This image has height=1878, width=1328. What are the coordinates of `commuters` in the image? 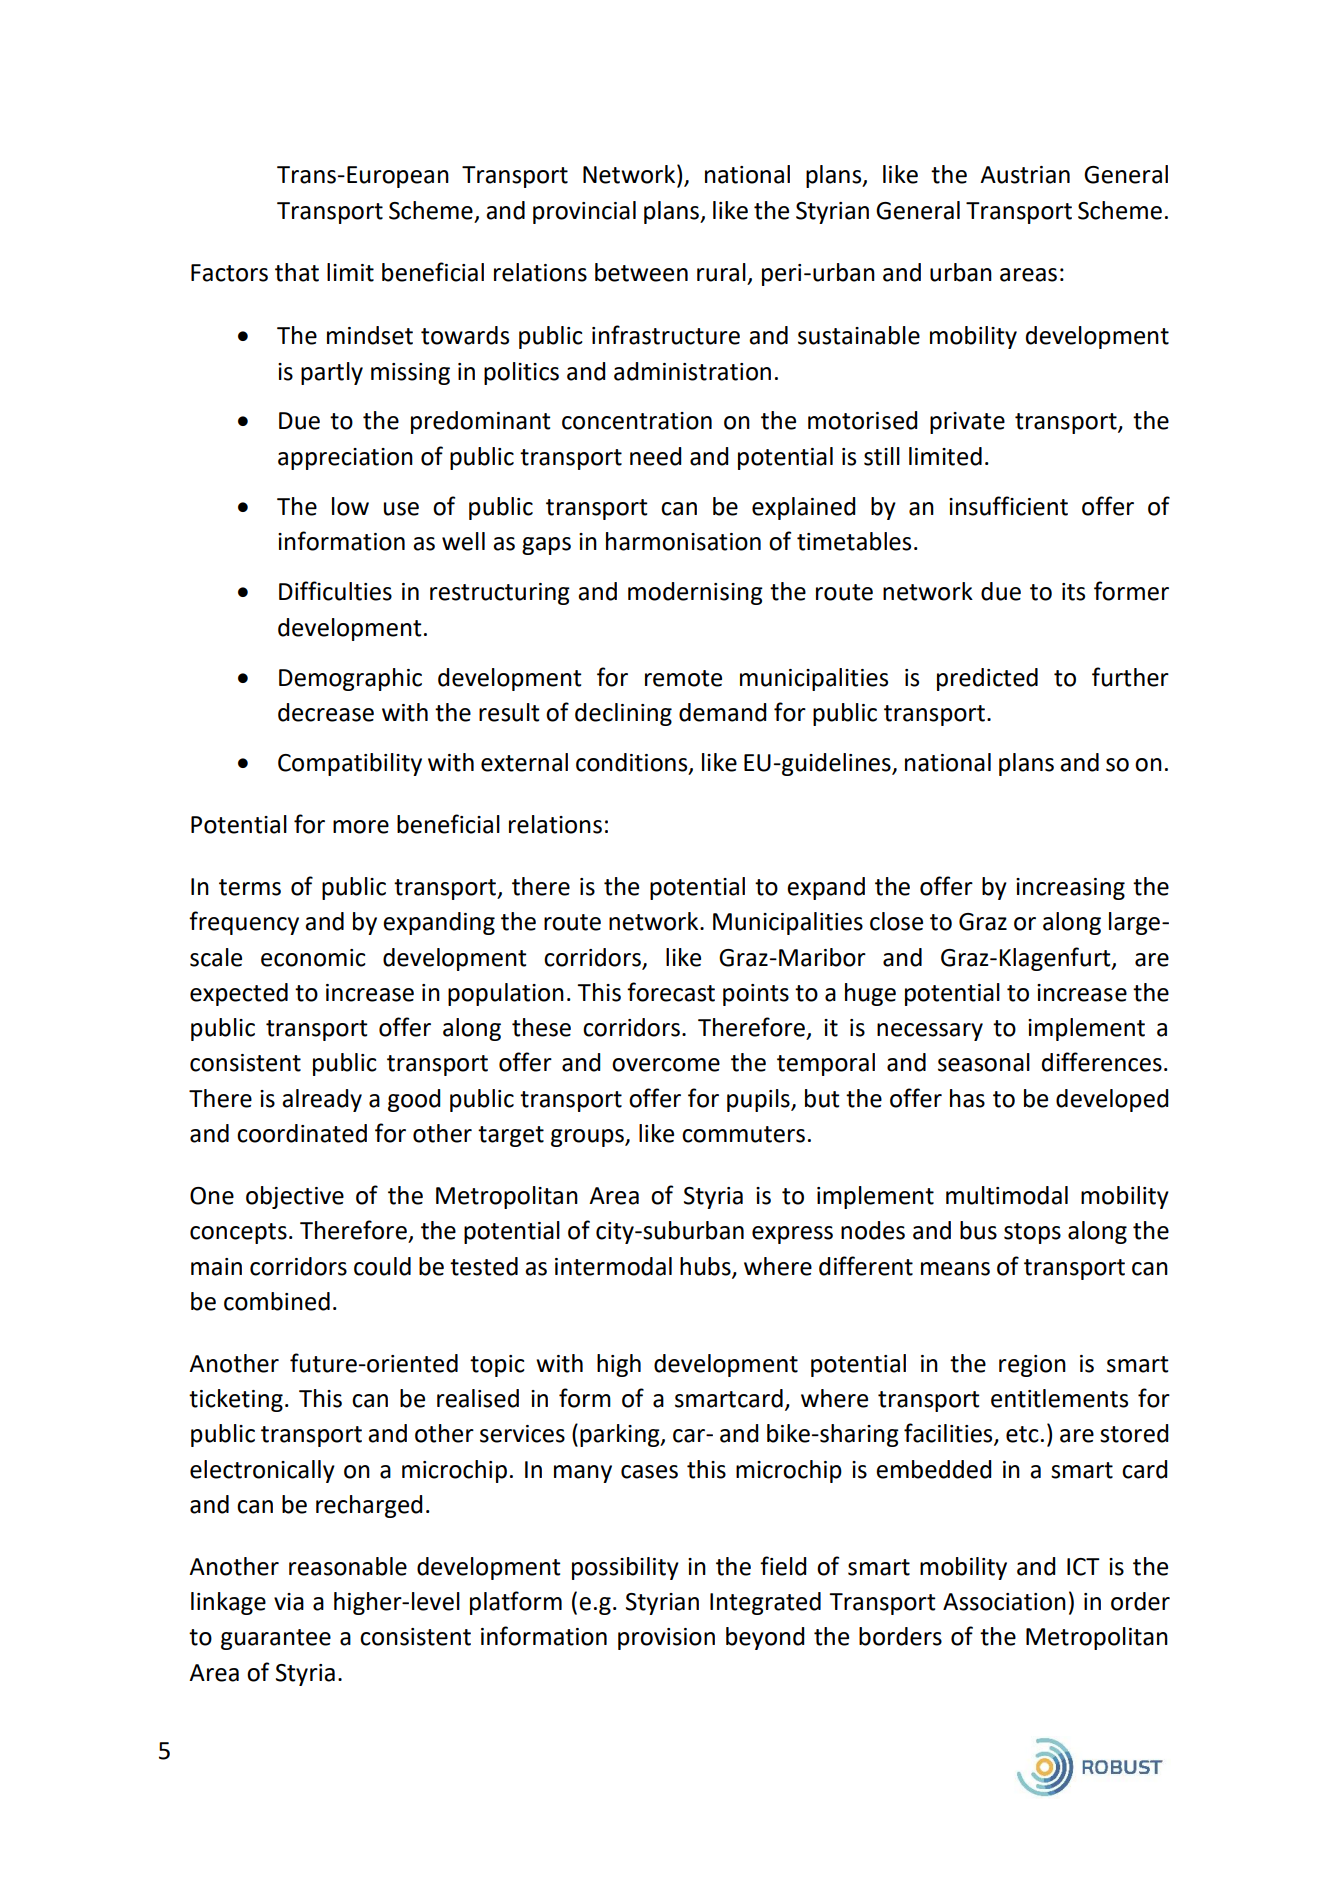 It's located at (743, 1134).
